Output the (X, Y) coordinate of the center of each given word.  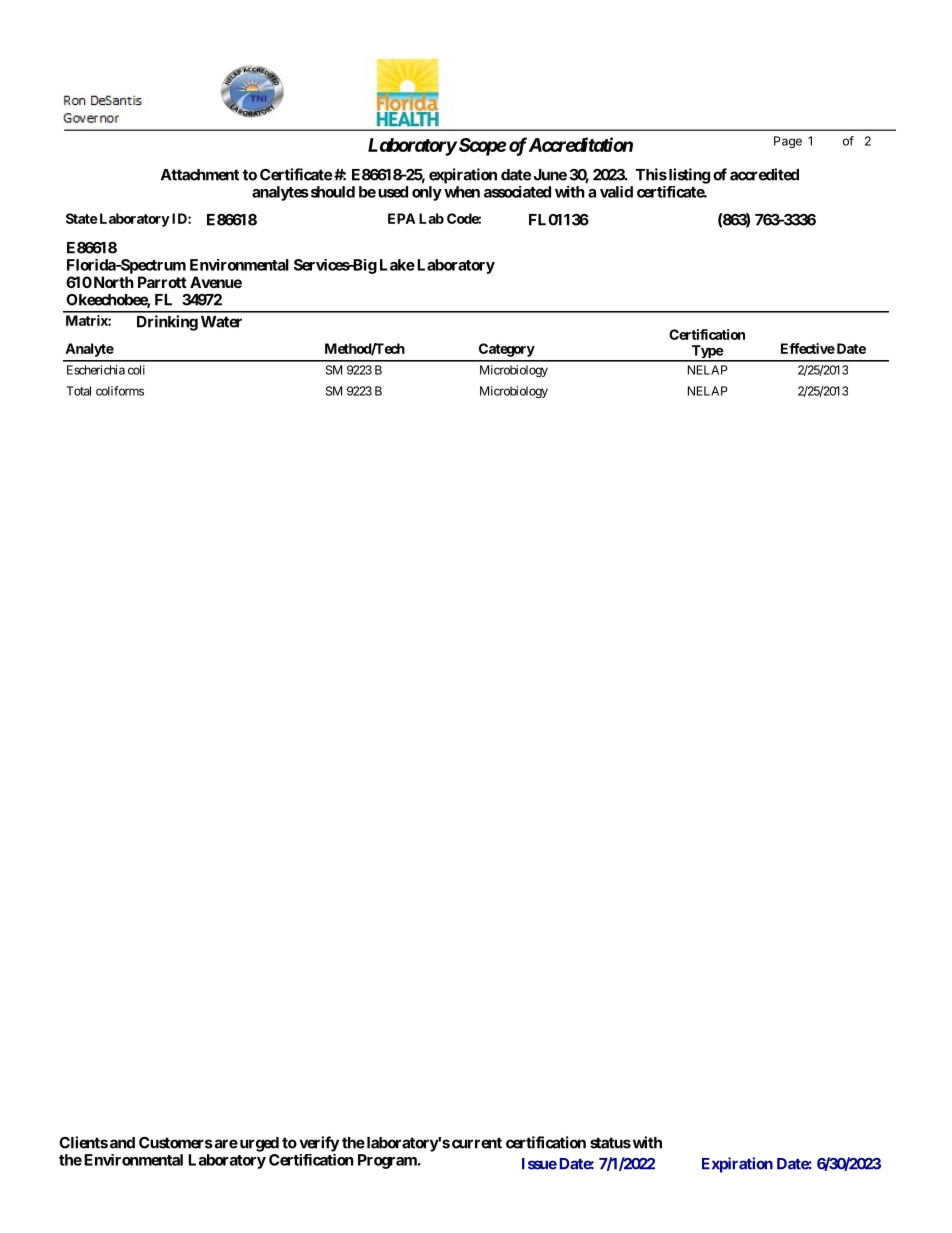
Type (706, 353)
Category (507, 350)
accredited (764, 174)
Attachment (200, 175)
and (122, 1143)
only (427, 193)
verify (319, 1144)
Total (78, 391)
